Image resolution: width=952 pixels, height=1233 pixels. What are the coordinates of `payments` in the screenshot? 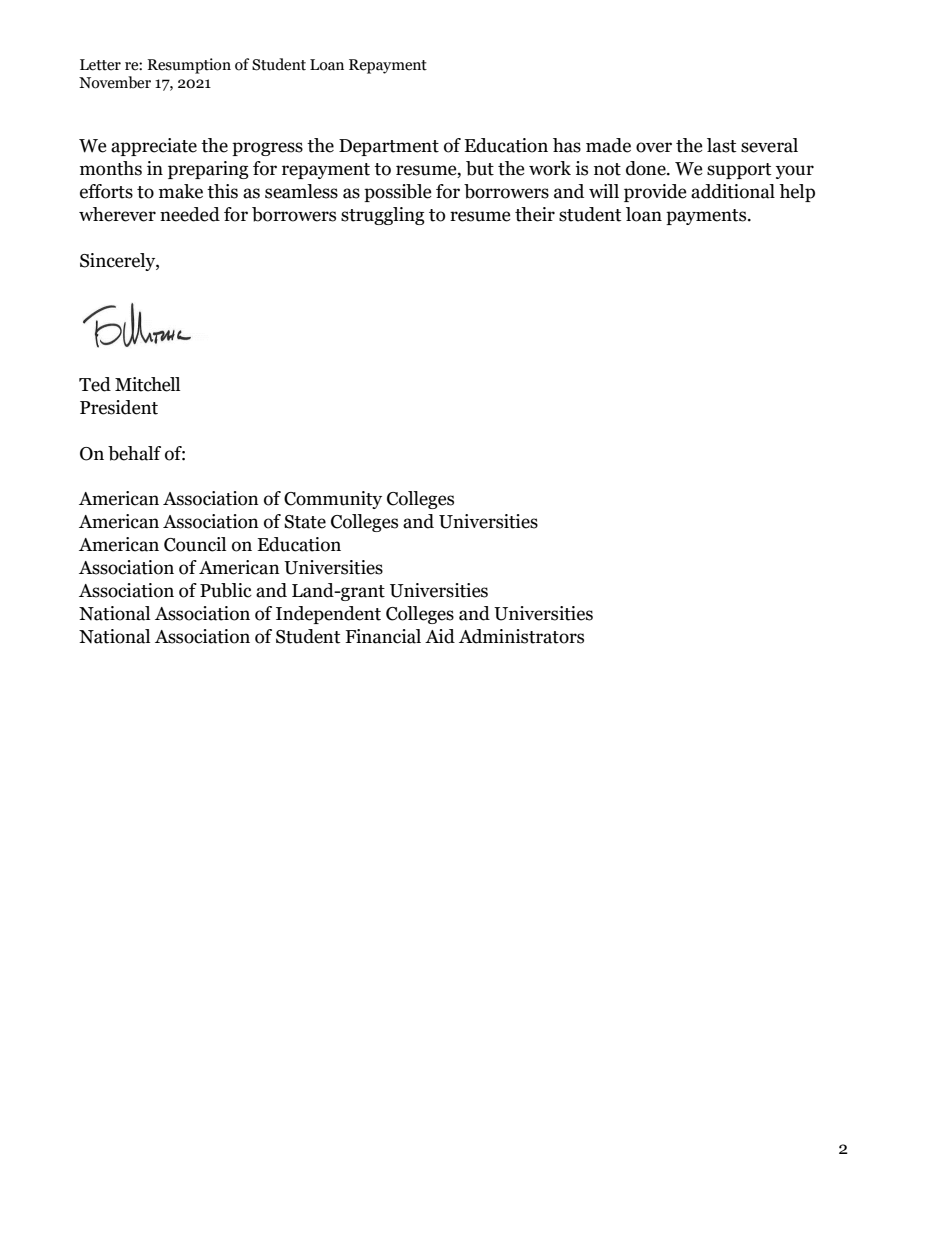 It's located at (707, 217).
